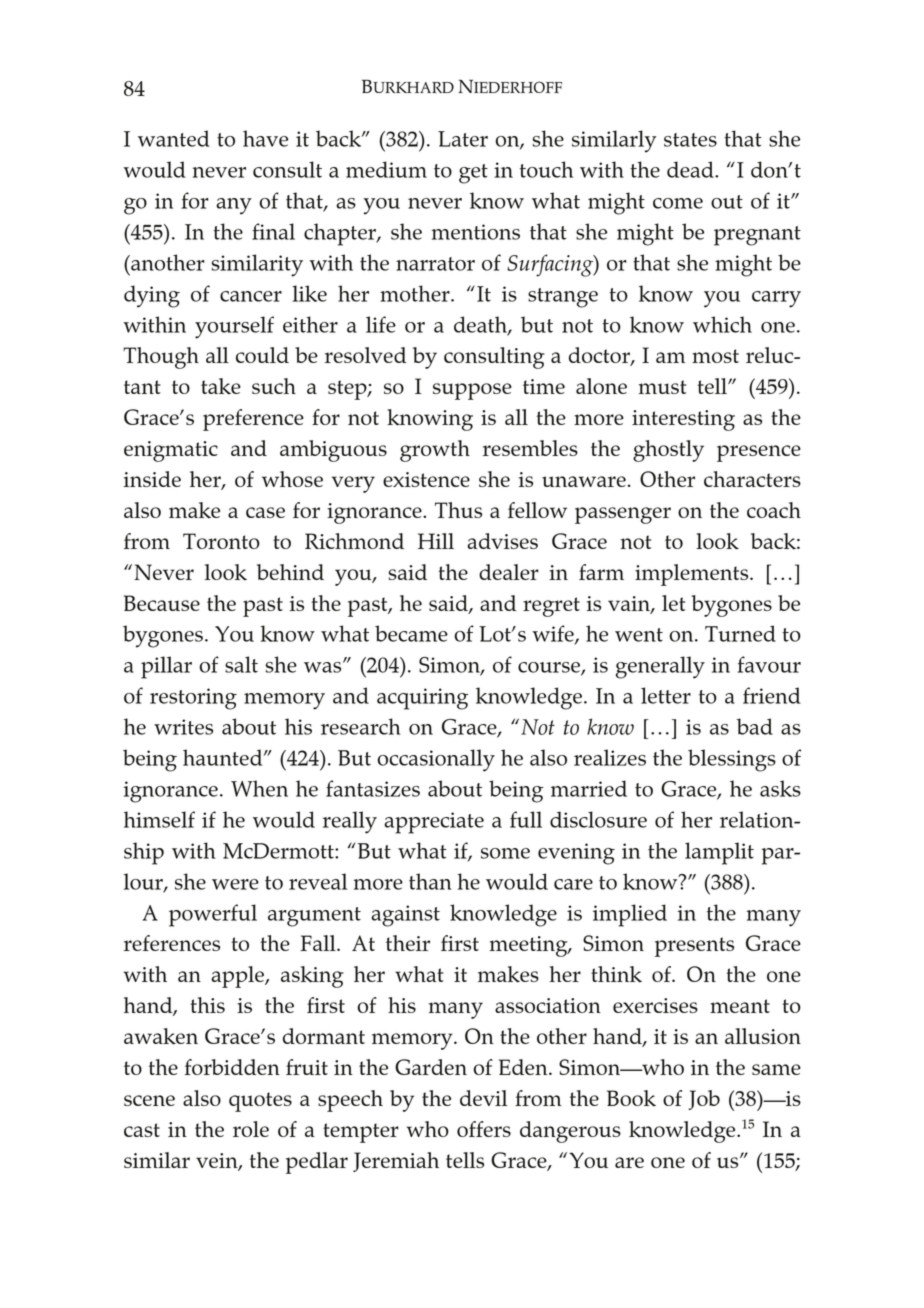 The height and width of the page is (1308, 924). What do you see at coordinates (683, 420) in the page?
I see `interesting` at bounding box center [683, 420].
